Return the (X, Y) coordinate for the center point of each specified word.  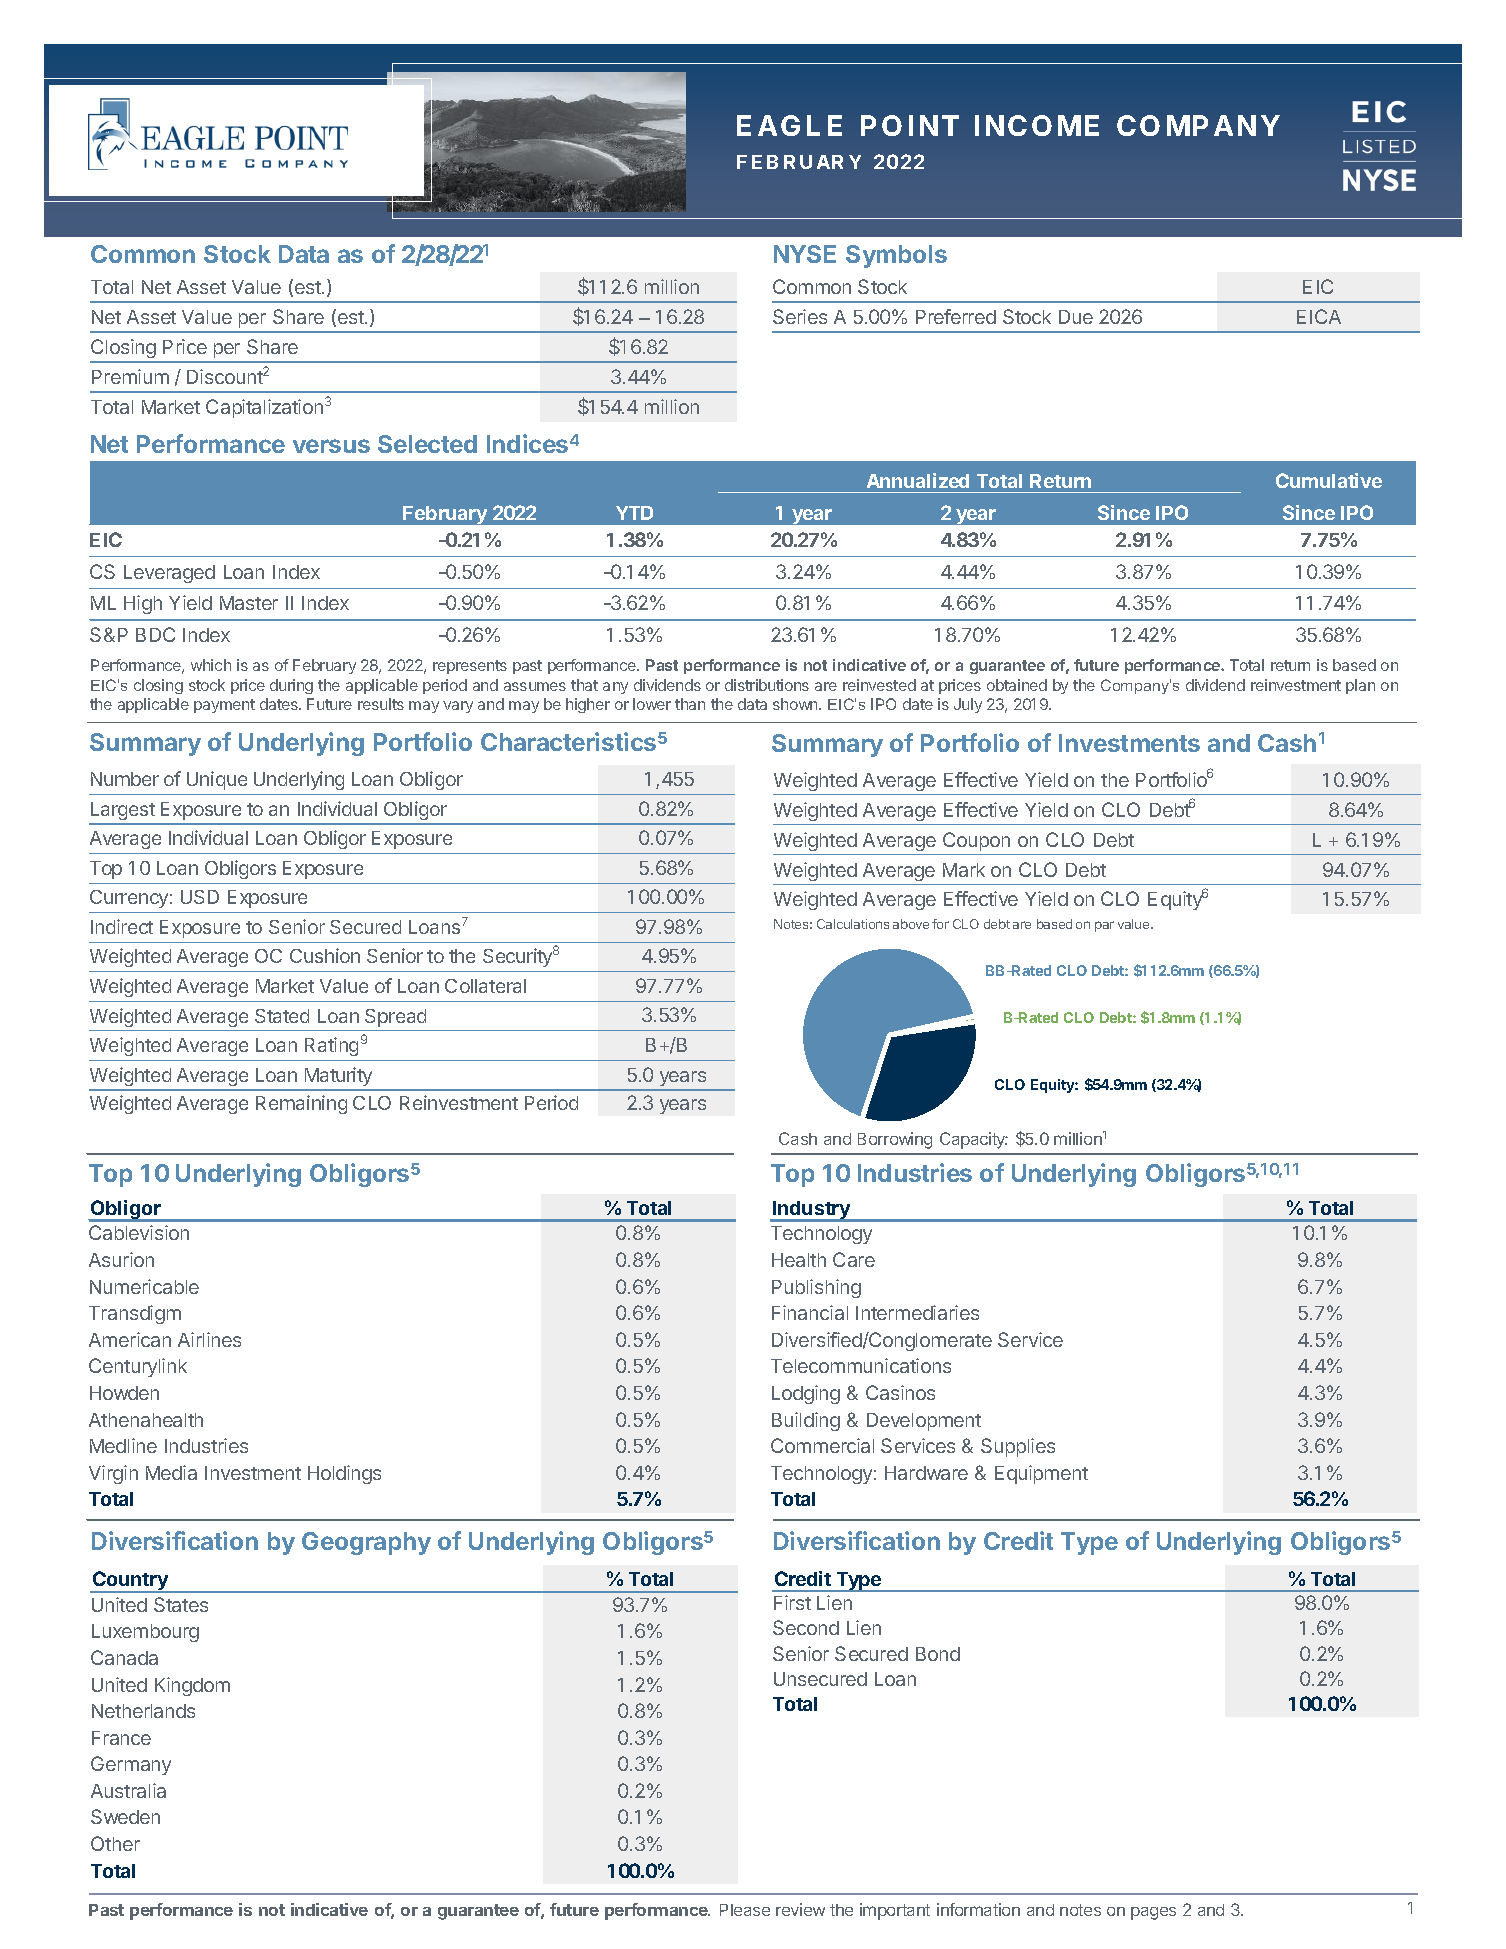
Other (115, 1843)
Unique (217, 780)
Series (800, 316)
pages (1153, 1913)
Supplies (1018, 1447)
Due (1076, 317)
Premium (130, 376)
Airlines (209, 1339)
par (1104, 926)
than (690, 704)
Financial (810, 1312)
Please (745, 1910)
